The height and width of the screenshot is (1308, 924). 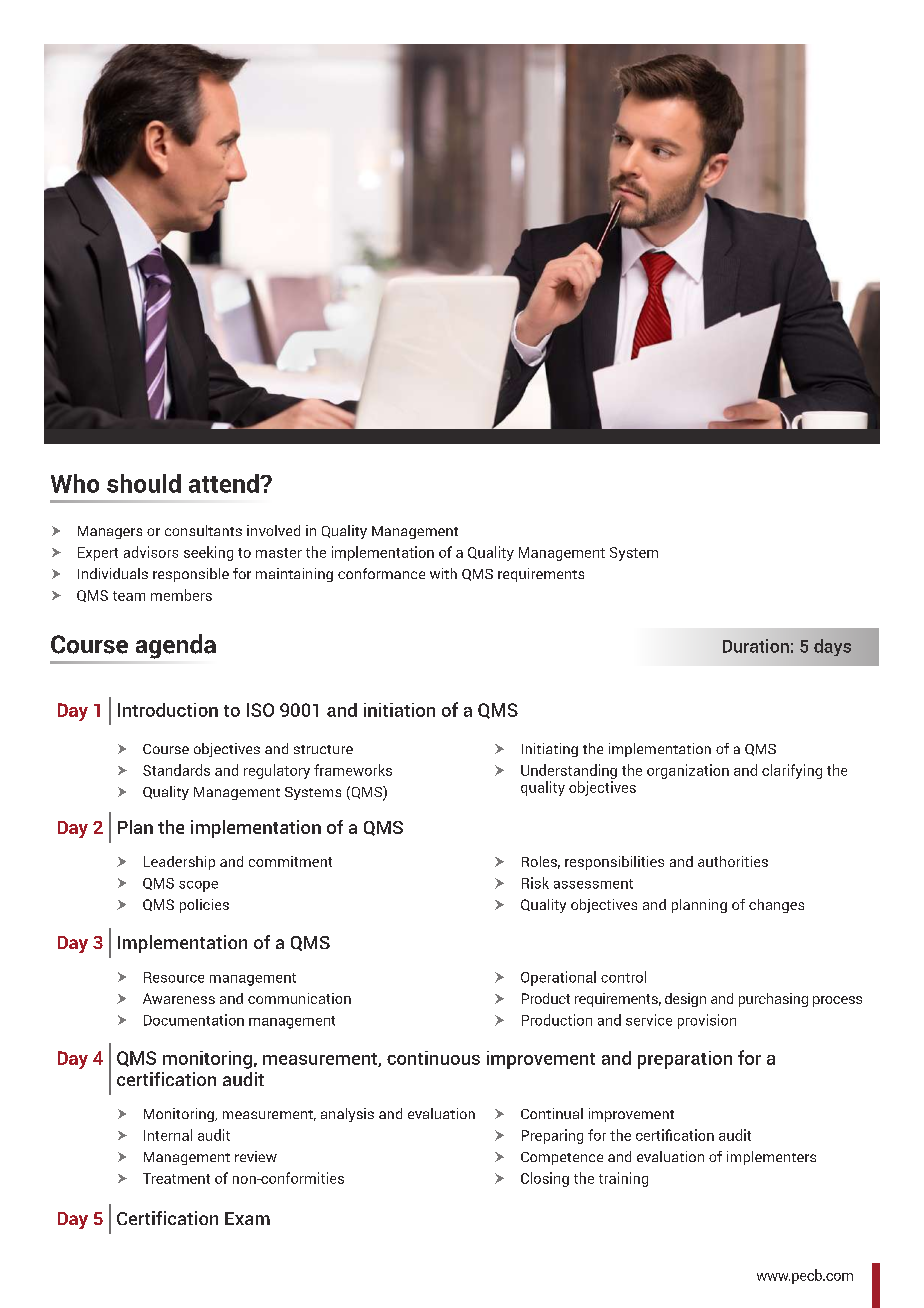 What do you see at coordinates (773, 1000) in the screenshot?
I see `purchasing` at bounding box center [773, 1000].
